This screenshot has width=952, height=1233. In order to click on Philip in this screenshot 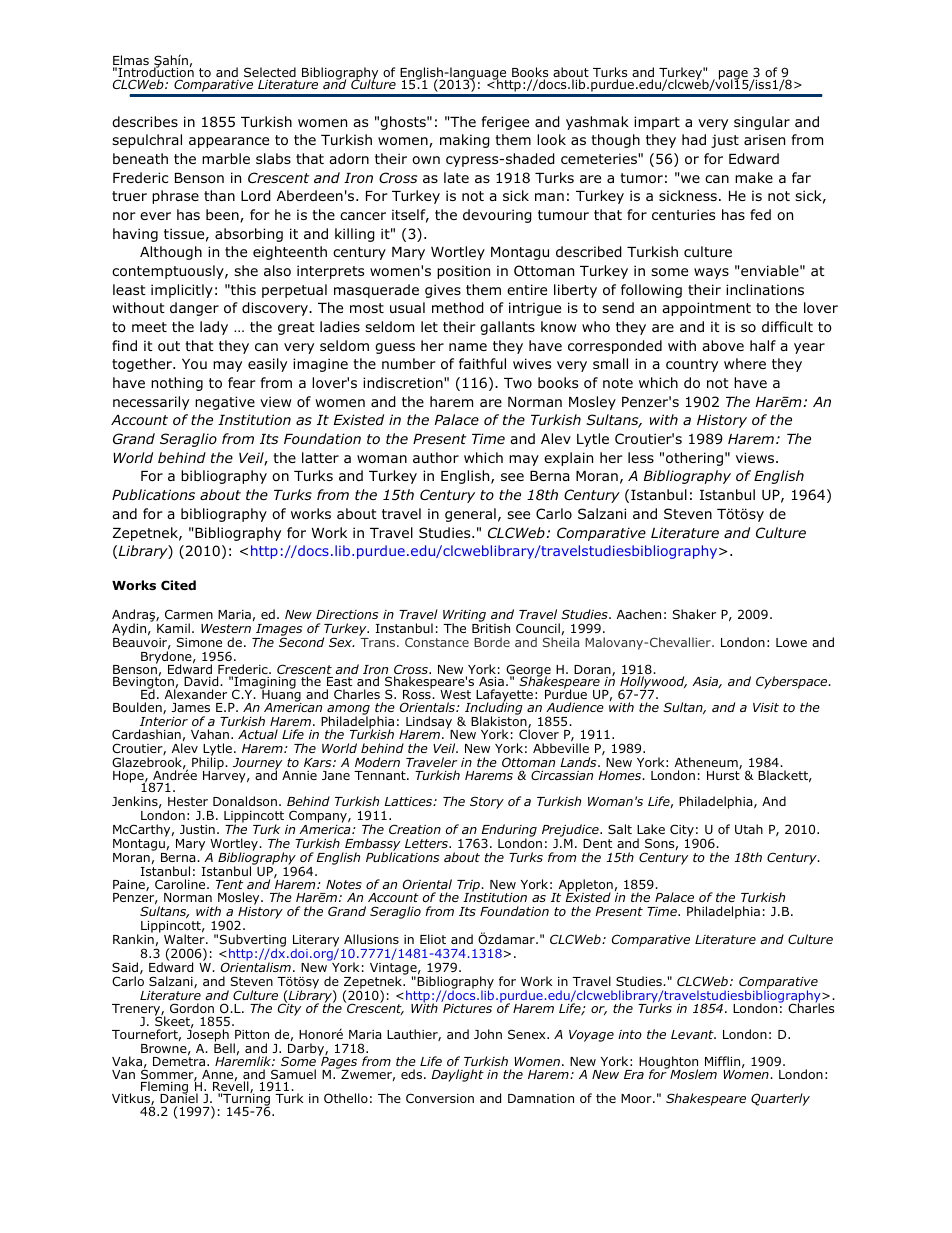, I will do `click(209, 763)`.
